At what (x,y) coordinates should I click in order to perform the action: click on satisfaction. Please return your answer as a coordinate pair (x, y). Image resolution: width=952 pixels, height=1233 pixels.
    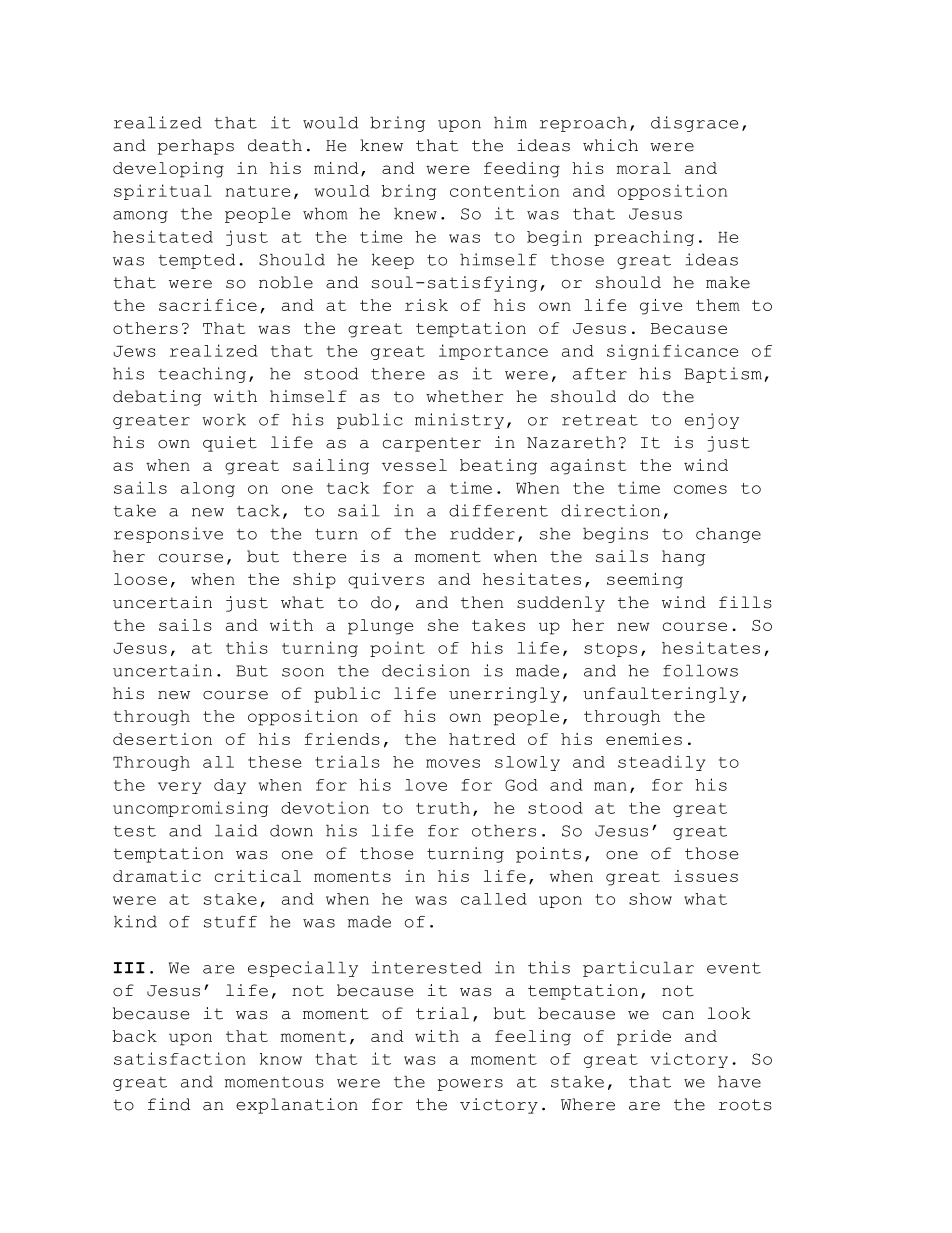
    Looking at the image, I should click on (180, 1058).
